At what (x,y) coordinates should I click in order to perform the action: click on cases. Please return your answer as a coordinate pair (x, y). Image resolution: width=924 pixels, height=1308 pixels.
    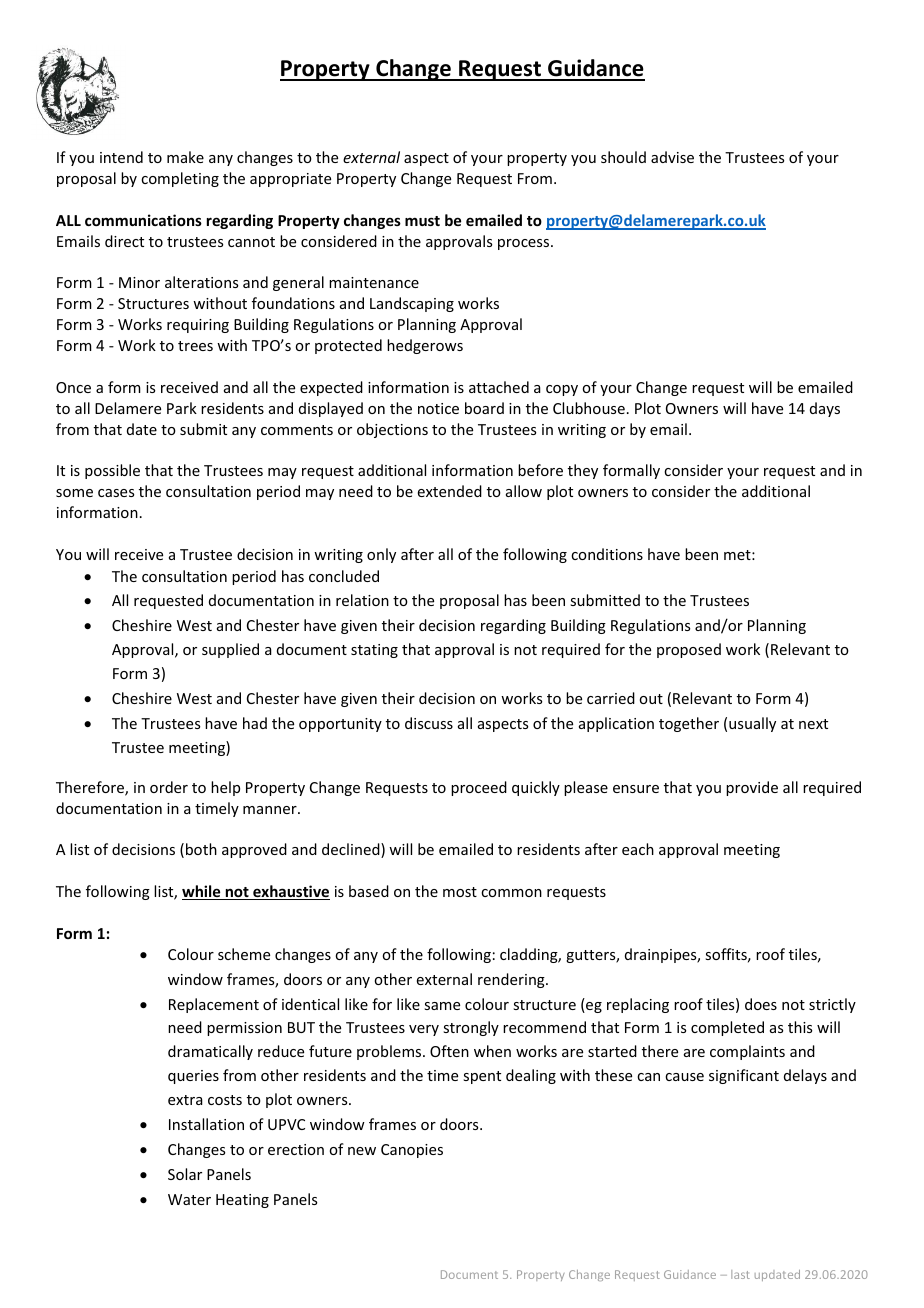
    Looking at the image, I should click on (116, 493).
